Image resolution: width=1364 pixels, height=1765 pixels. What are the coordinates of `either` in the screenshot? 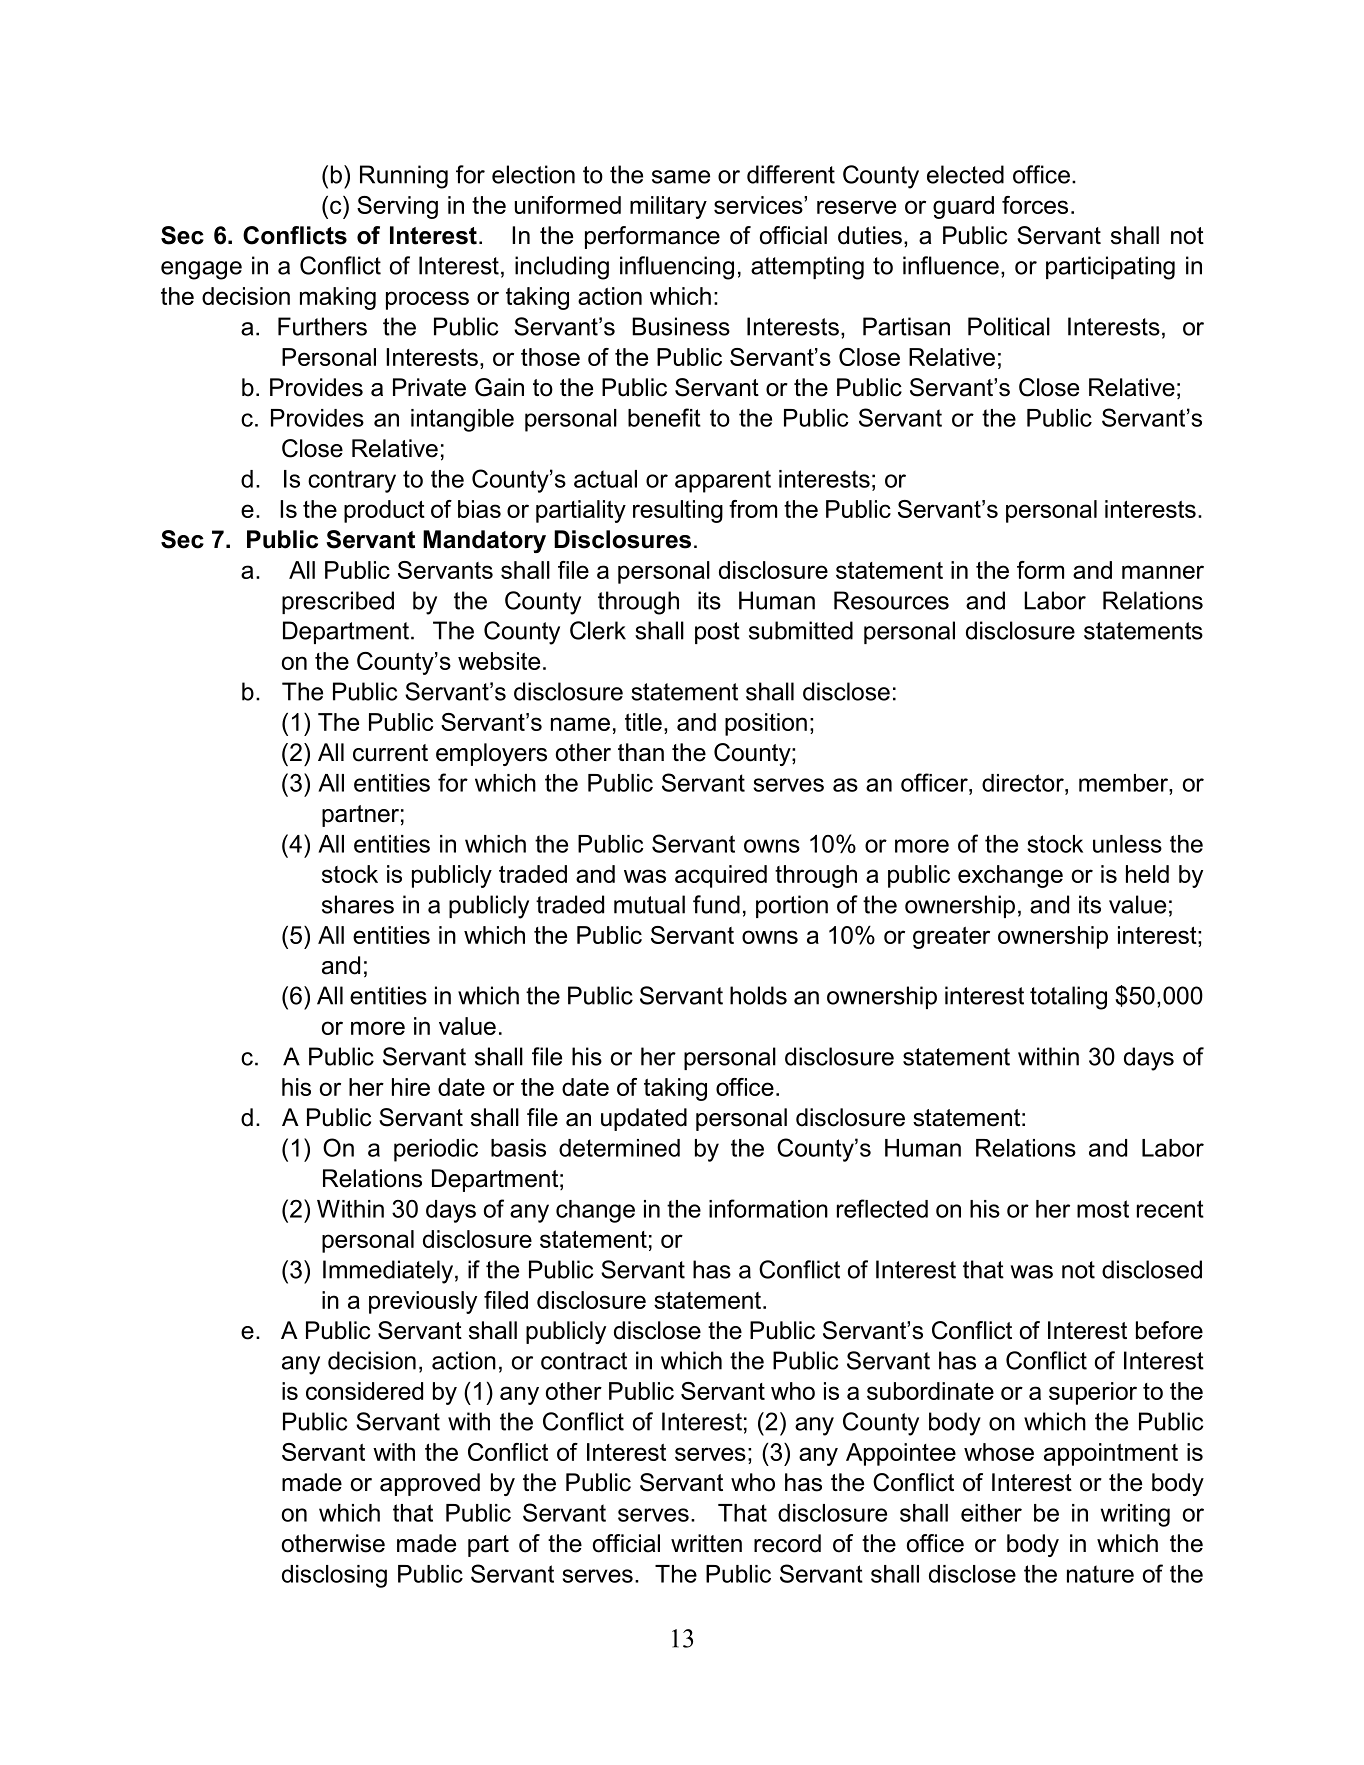 It's located at (991, 1513).
